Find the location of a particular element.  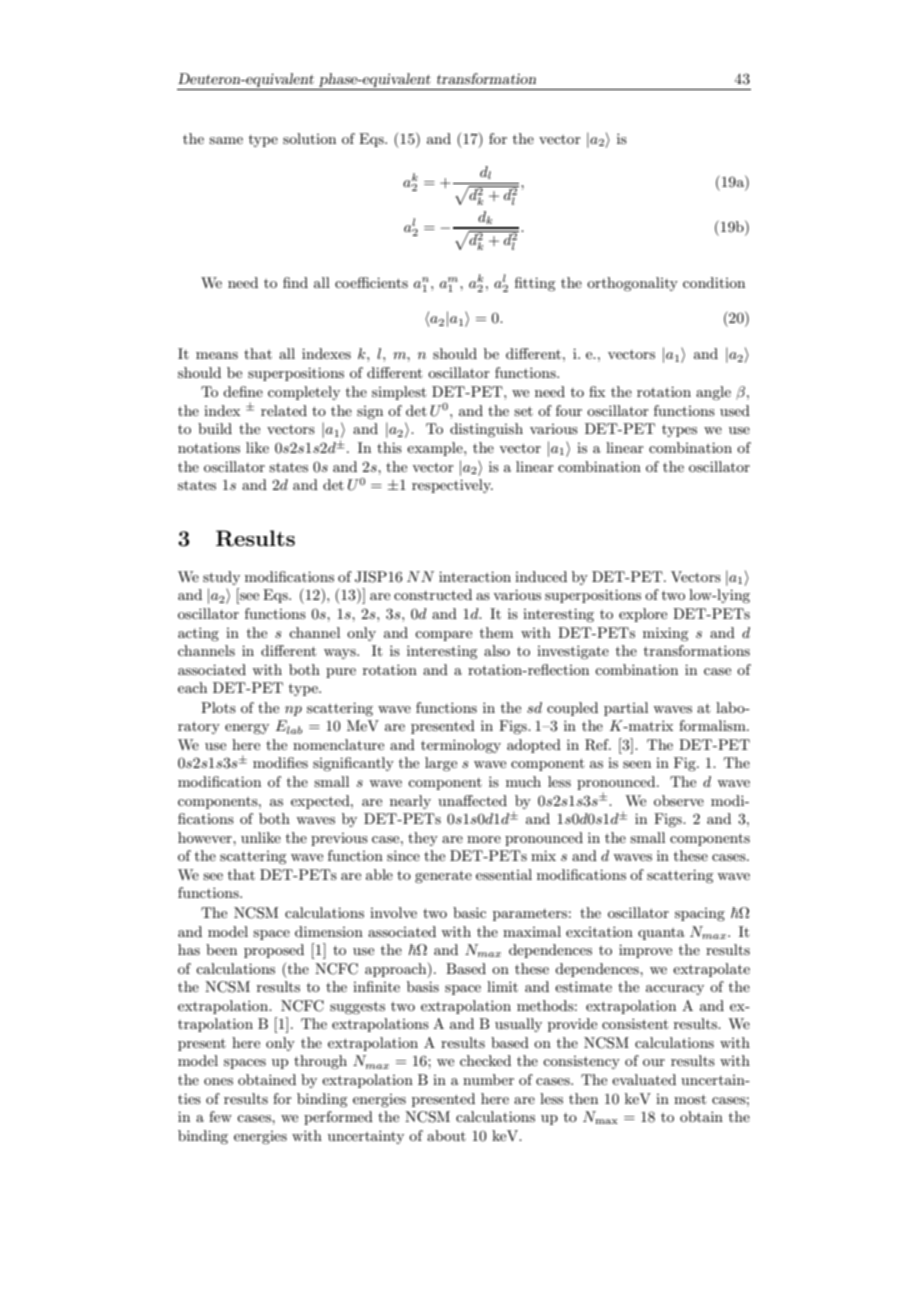

mixing is located at coordinates (665, 634).
